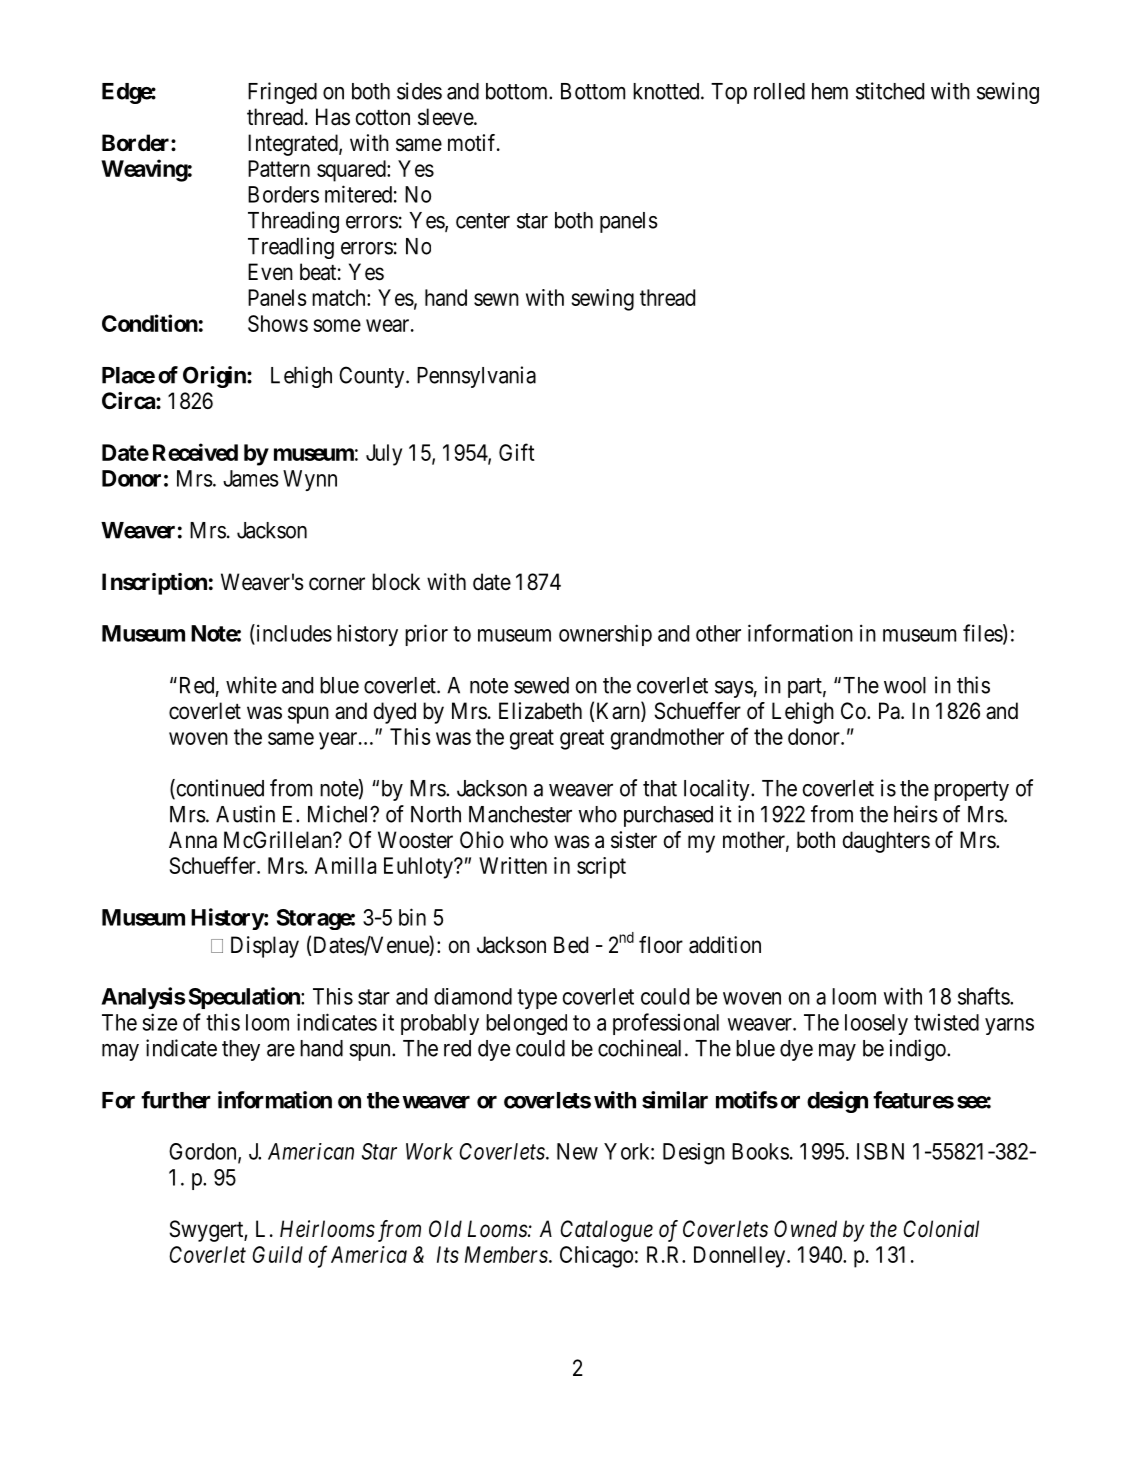  I want to click on Fringed, so click(282, 93).
